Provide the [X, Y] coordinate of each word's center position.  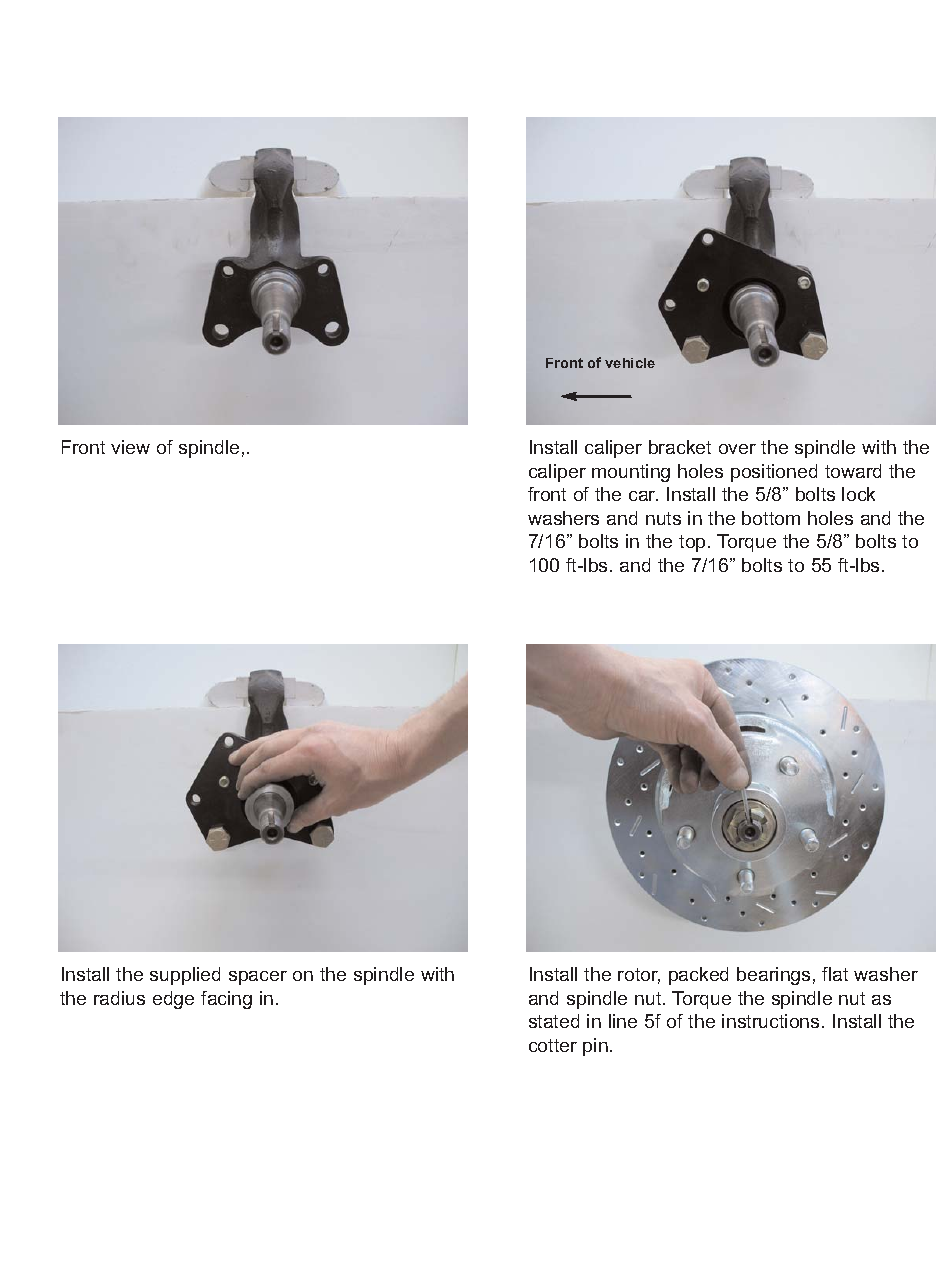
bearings [773, 976]
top [692, 543]
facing [226, 1000]
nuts [663, 518]
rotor [639, 976]
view [130, 447]
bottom [771, 518]
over [737, 449]
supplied [185, 976]
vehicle [630, 363]
